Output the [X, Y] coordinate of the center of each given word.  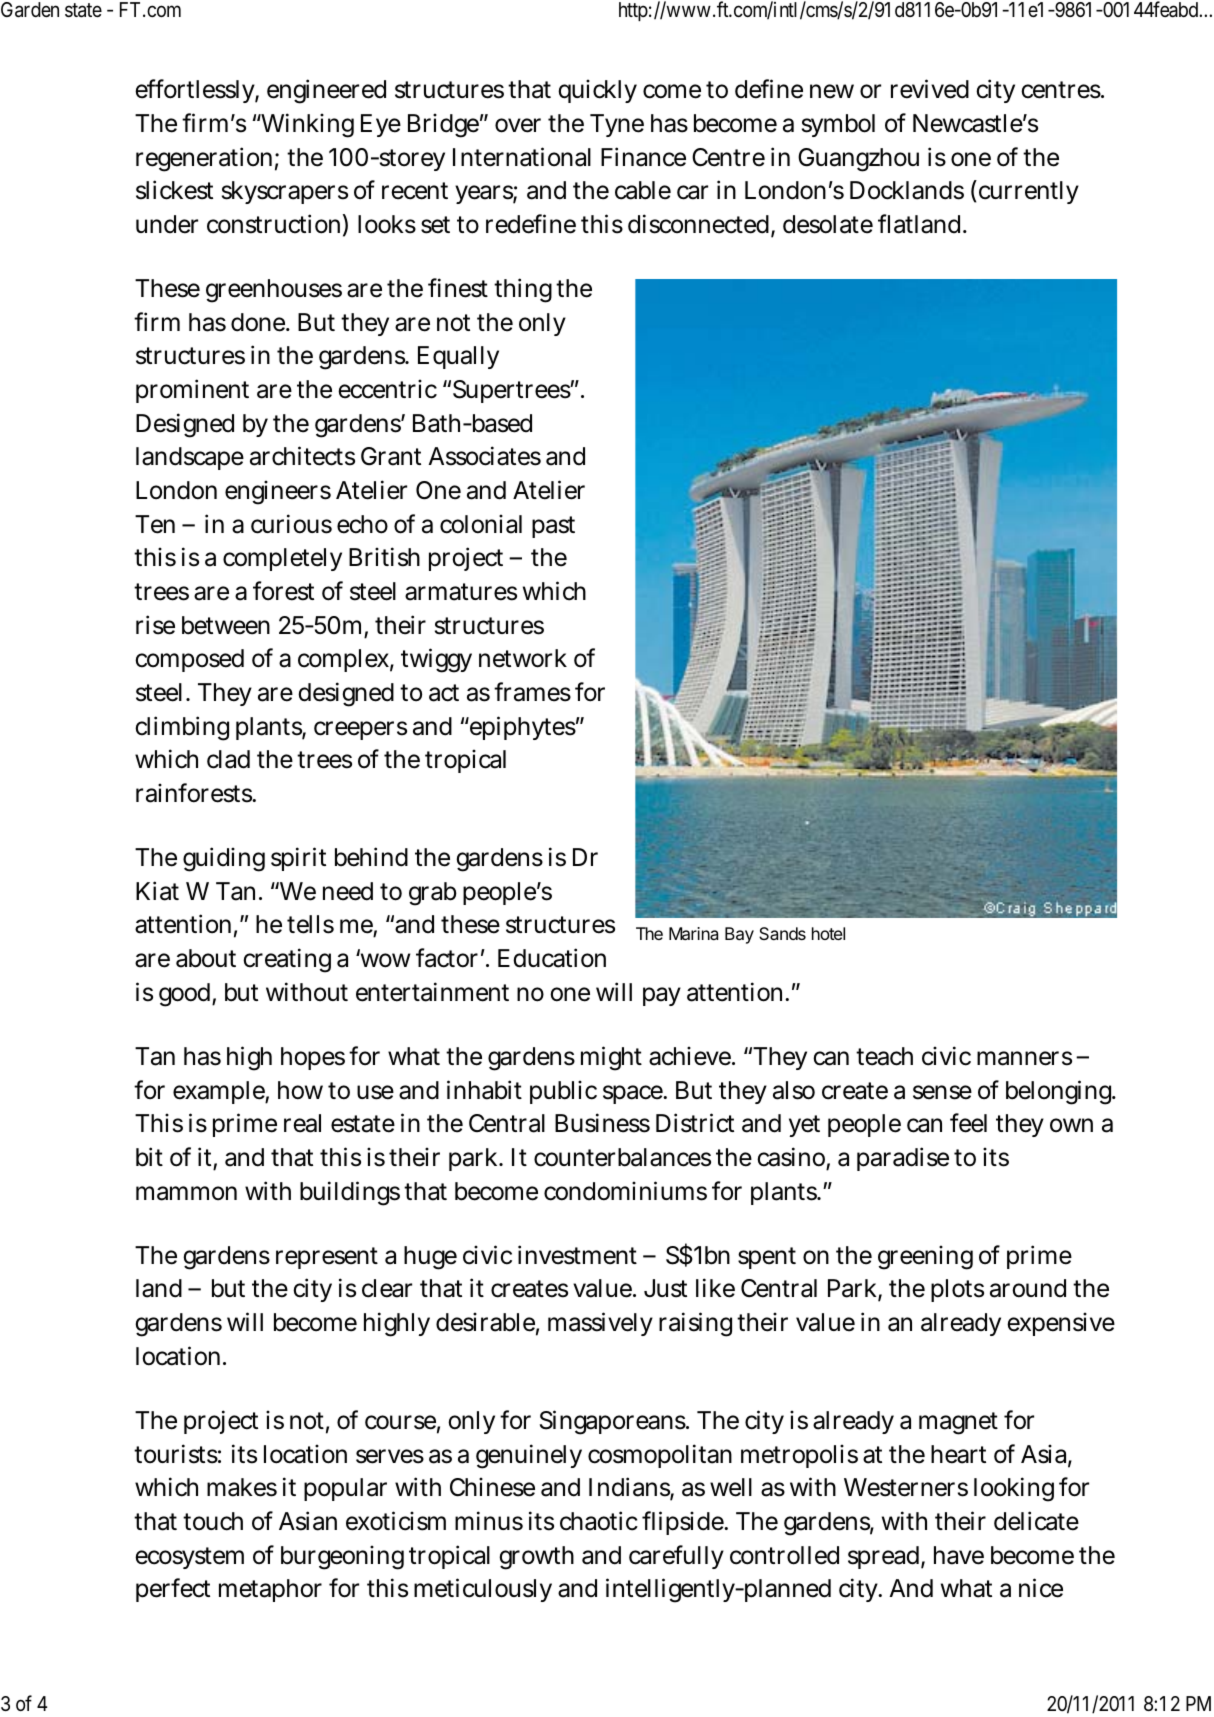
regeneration [207, 159]
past [553, 527]
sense [942, 1092]
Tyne [617, 125]
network [523, 658]
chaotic [599, 1521]
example [221, 1092]
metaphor [270, 1590]
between [226, 625]
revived [930, 89]
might [611, 1058]
